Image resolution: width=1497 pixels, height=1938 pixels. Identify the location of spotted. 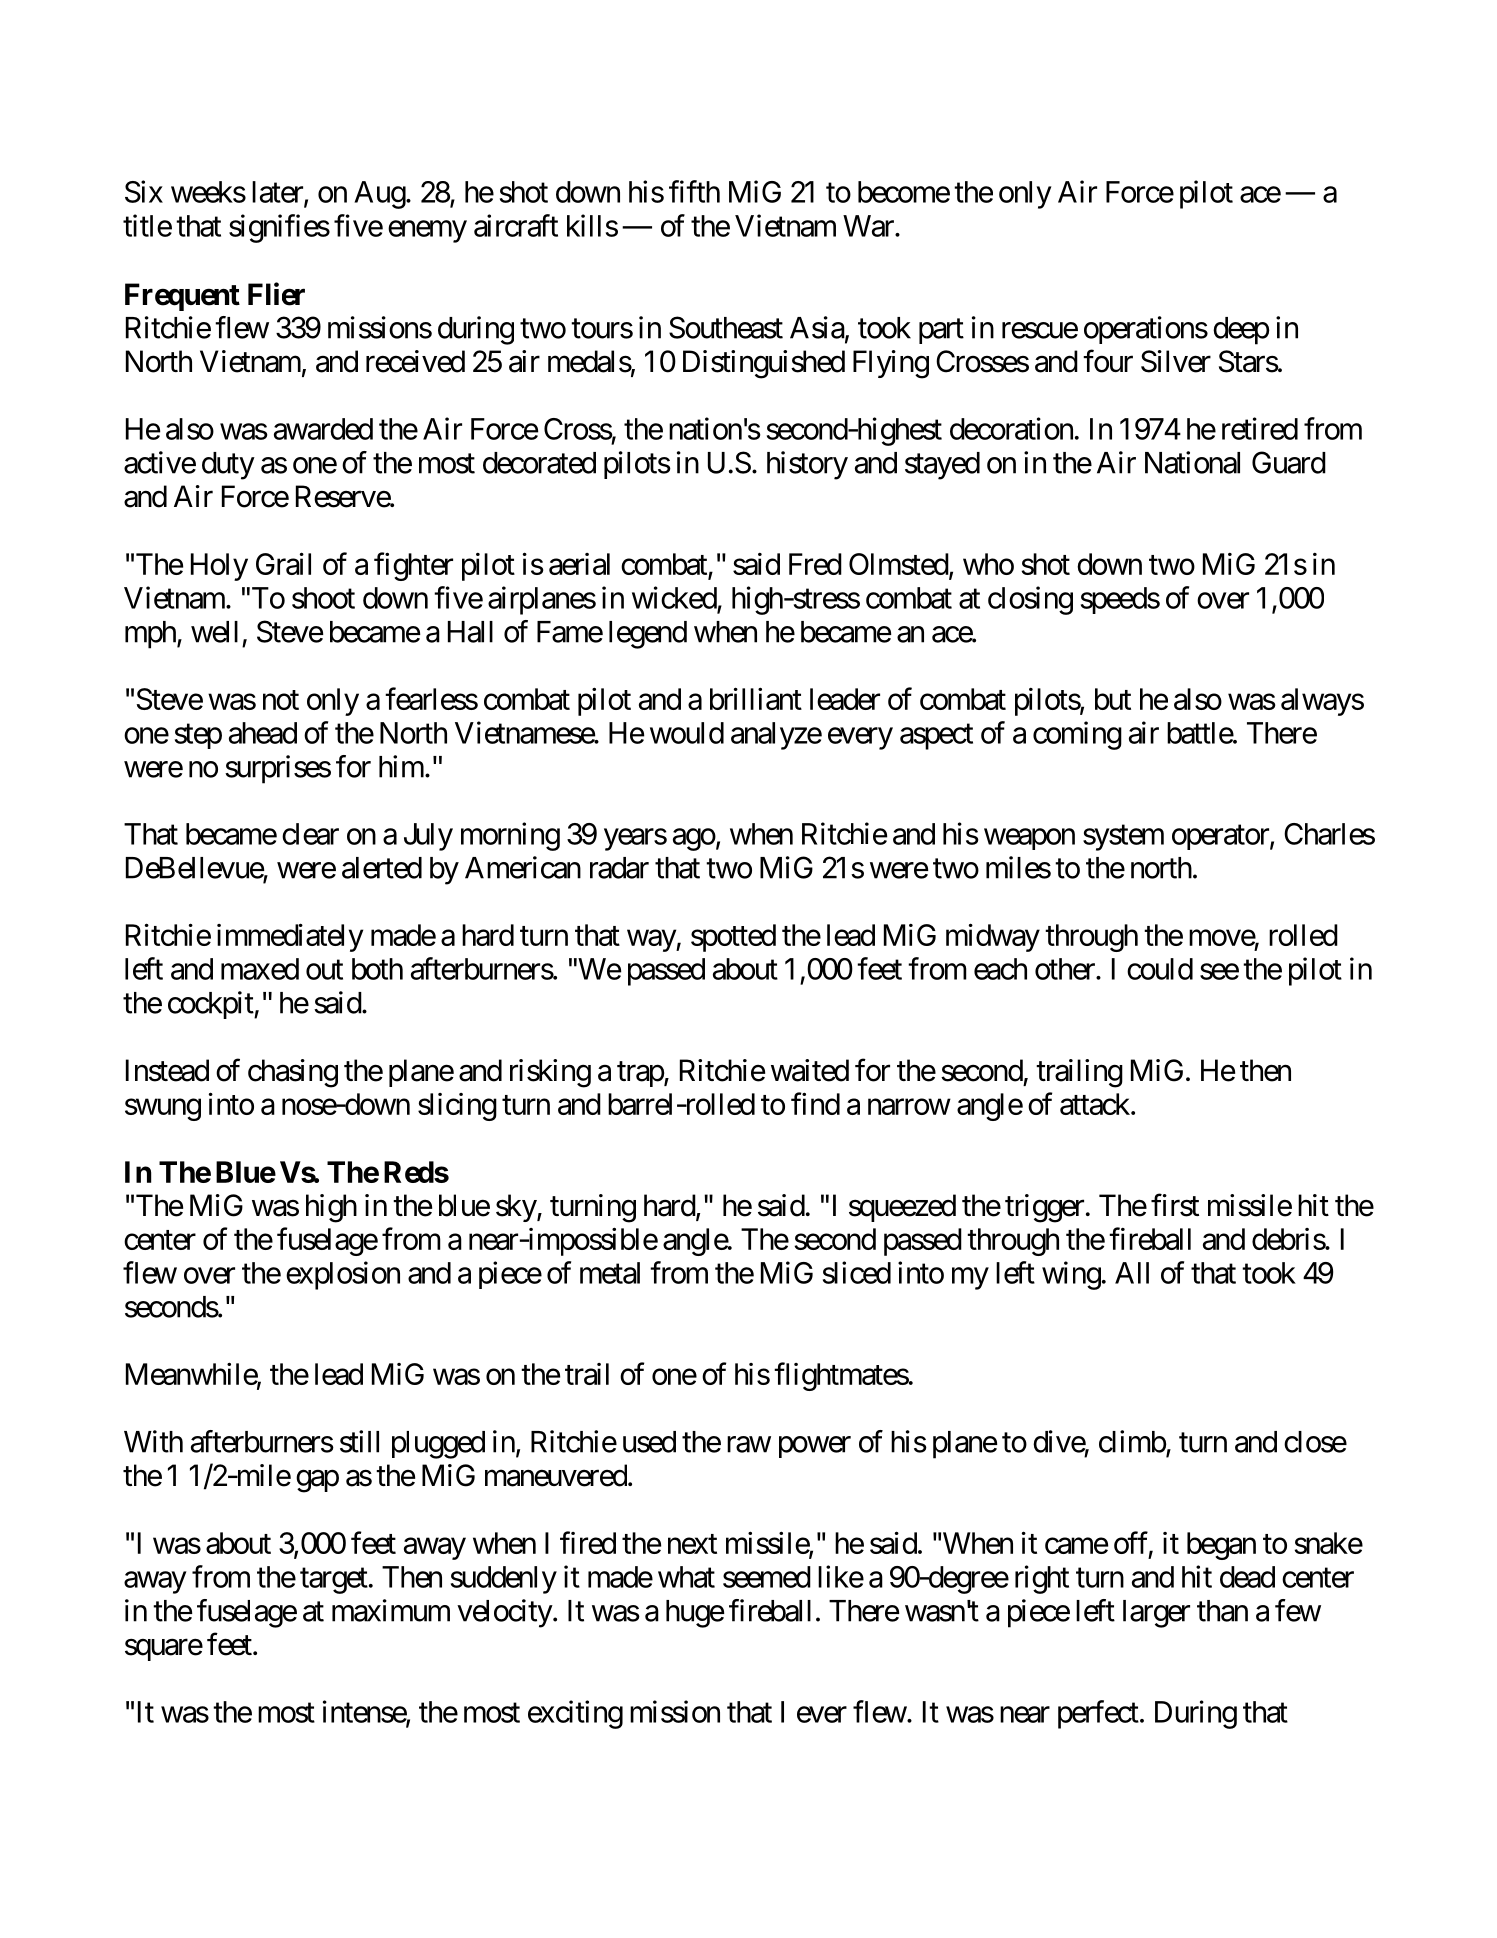
(733, 938).
